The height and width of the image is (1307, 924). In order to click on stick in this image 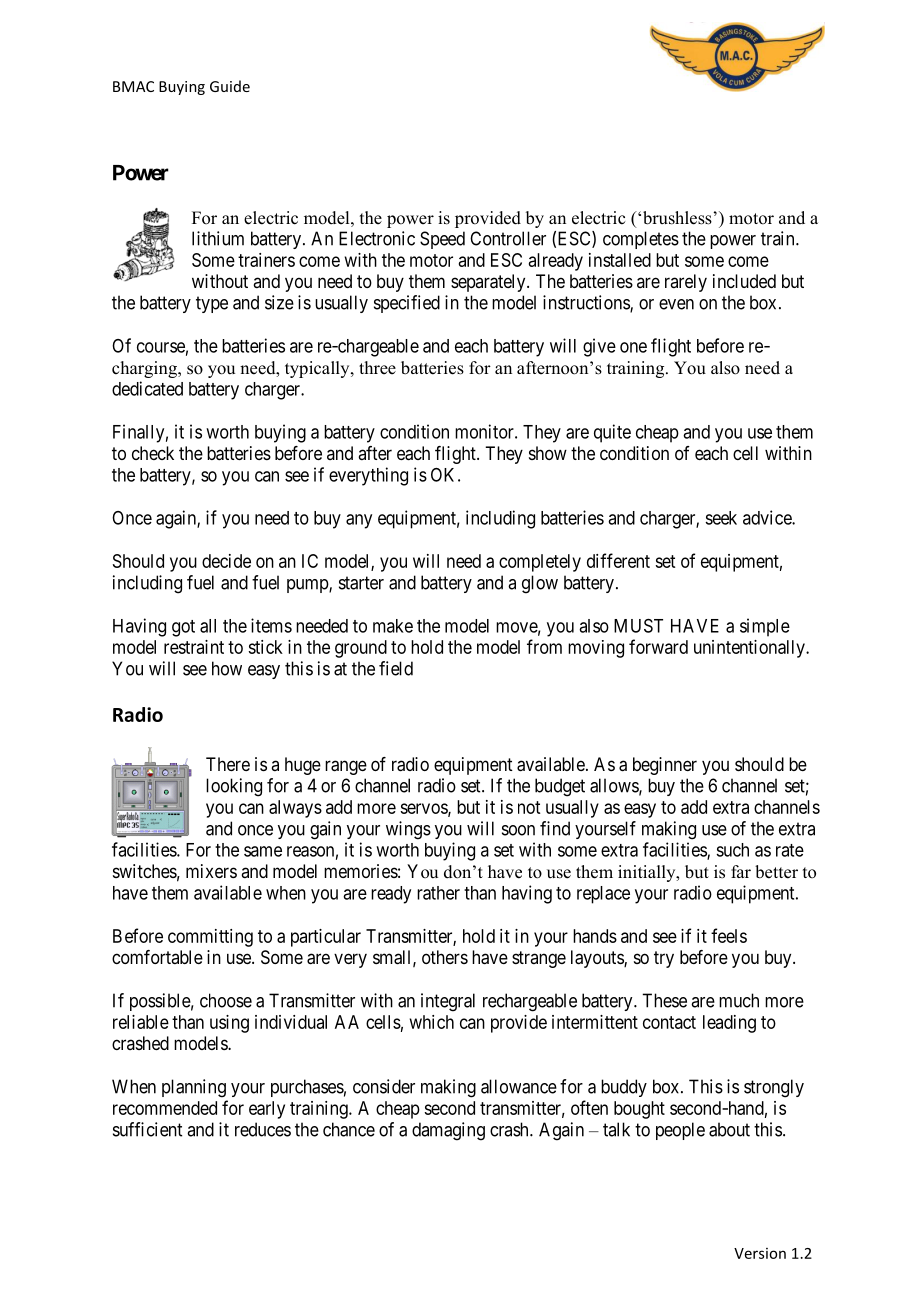, I will do `click(265, 647)`.
